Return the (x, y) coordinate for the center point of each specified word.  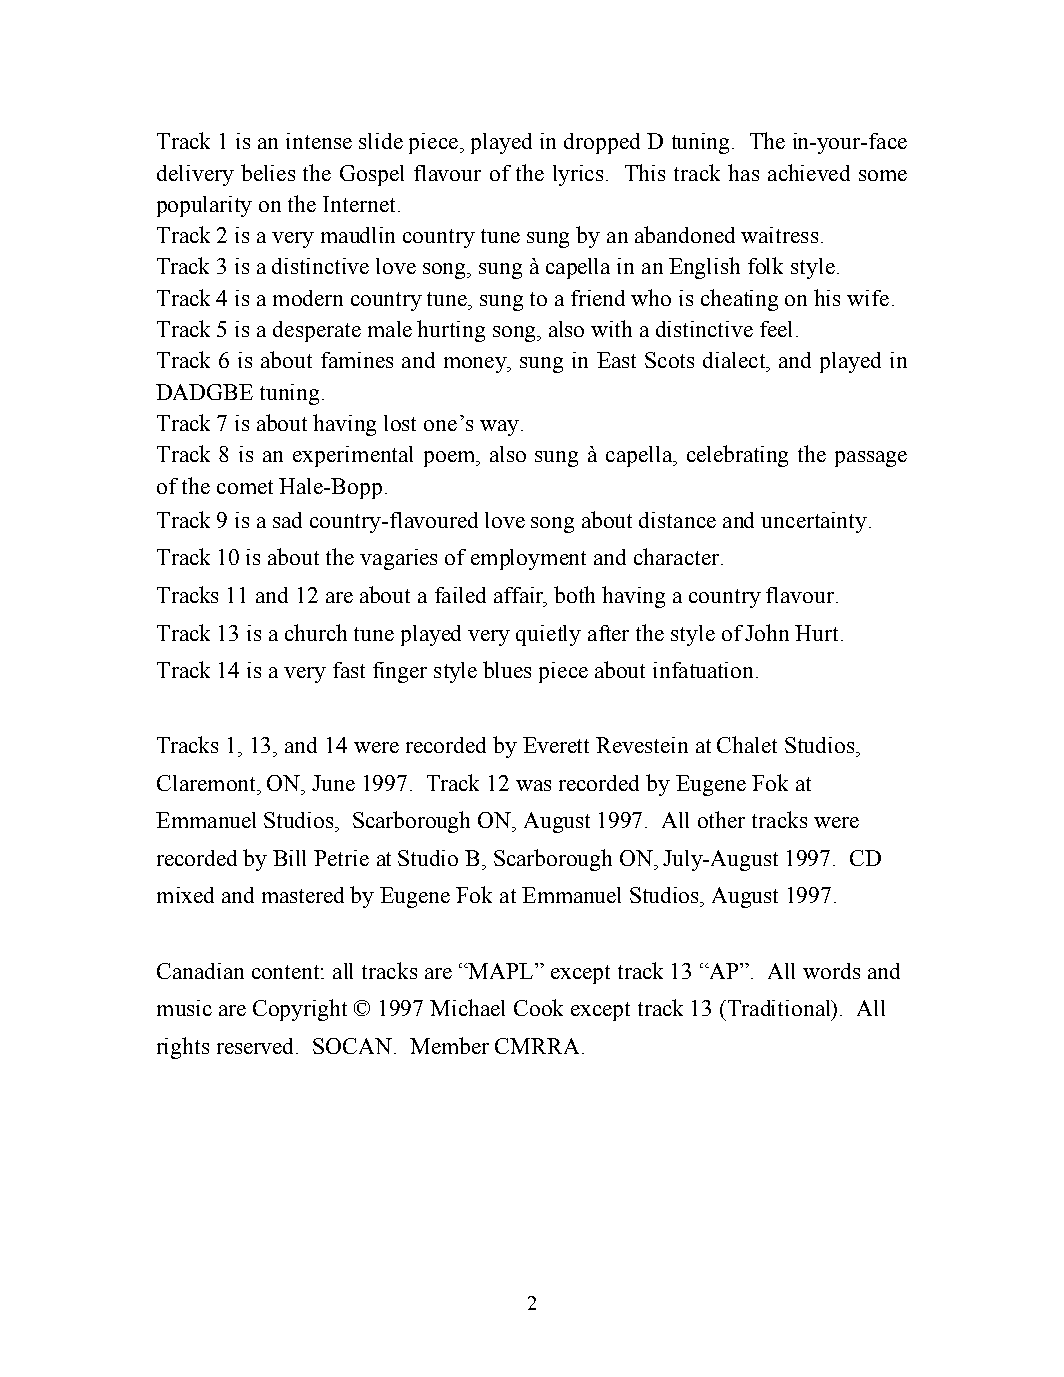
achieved (809, 172)
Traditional (779, 1008)
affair (520, 596)
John (767, 632)
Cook (538, 1007)
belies (268, 172)
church (316, 632)
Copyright (300, 1010)
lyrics (578, 175)
